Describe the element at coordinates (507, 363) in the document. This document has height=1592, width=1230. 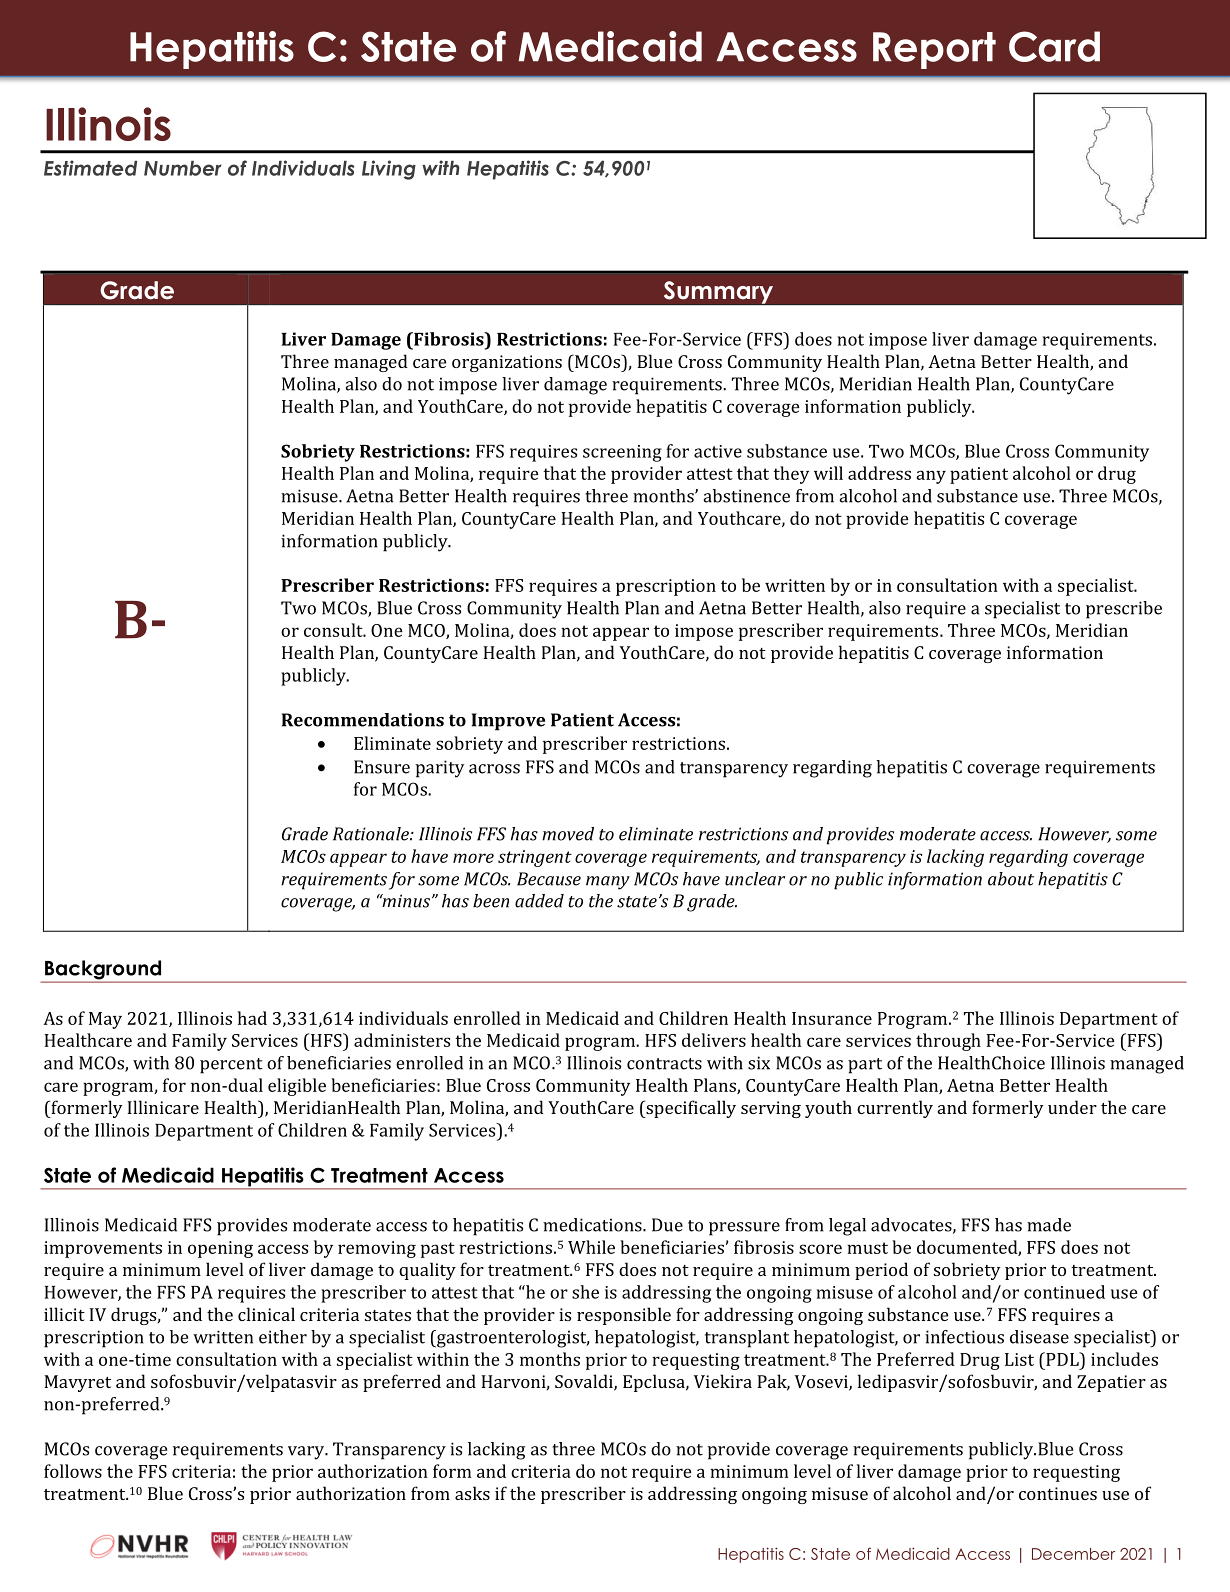
I see `organizations` at that location.
